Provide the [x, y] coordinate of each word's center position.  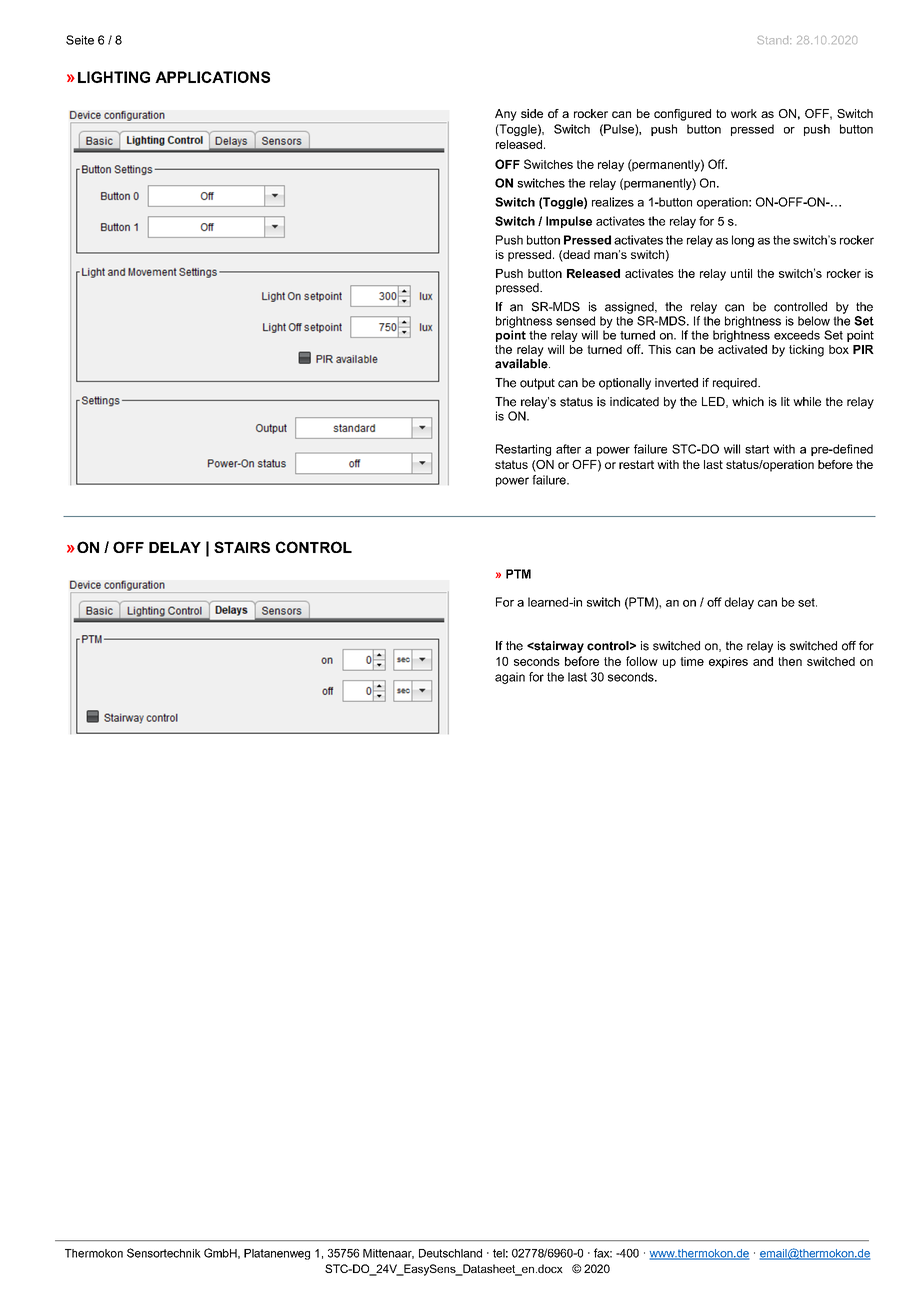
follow [642, 661]
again [510, 678]
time [692, 661]
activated [742, 349]
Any [506, 115]
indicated [634, 402]
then [790, 661]
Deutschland [450, 1253]
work [744, 113]
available [522, 364]
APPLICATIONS [212, 77]
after [568, 449]
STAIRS [242, 547]
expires [728, 662]
